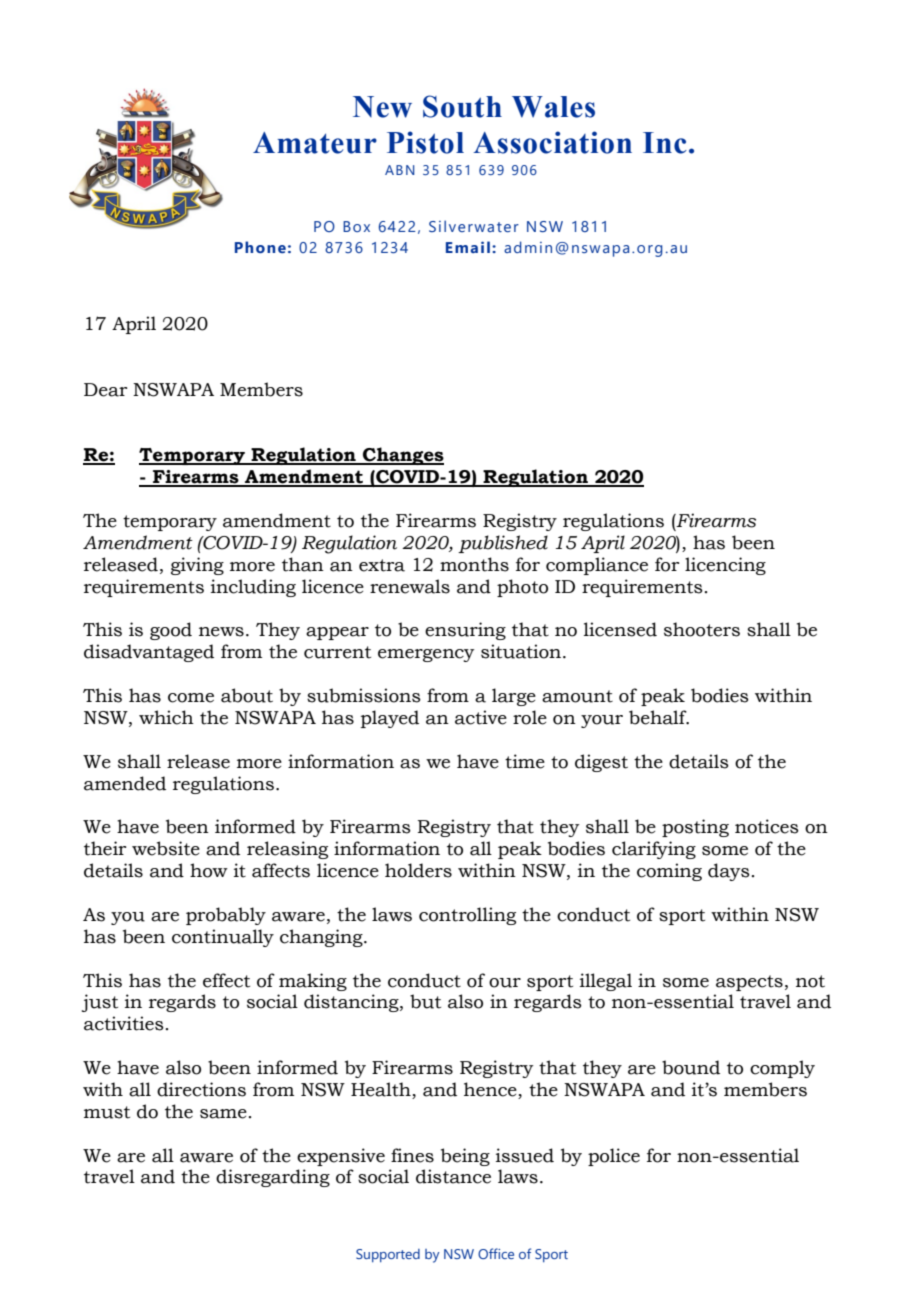 The image size is (924, 1308). What do you see at coordinates (425, 142) in the image?
I see `Pistol` at bounding box center [425, 142].
